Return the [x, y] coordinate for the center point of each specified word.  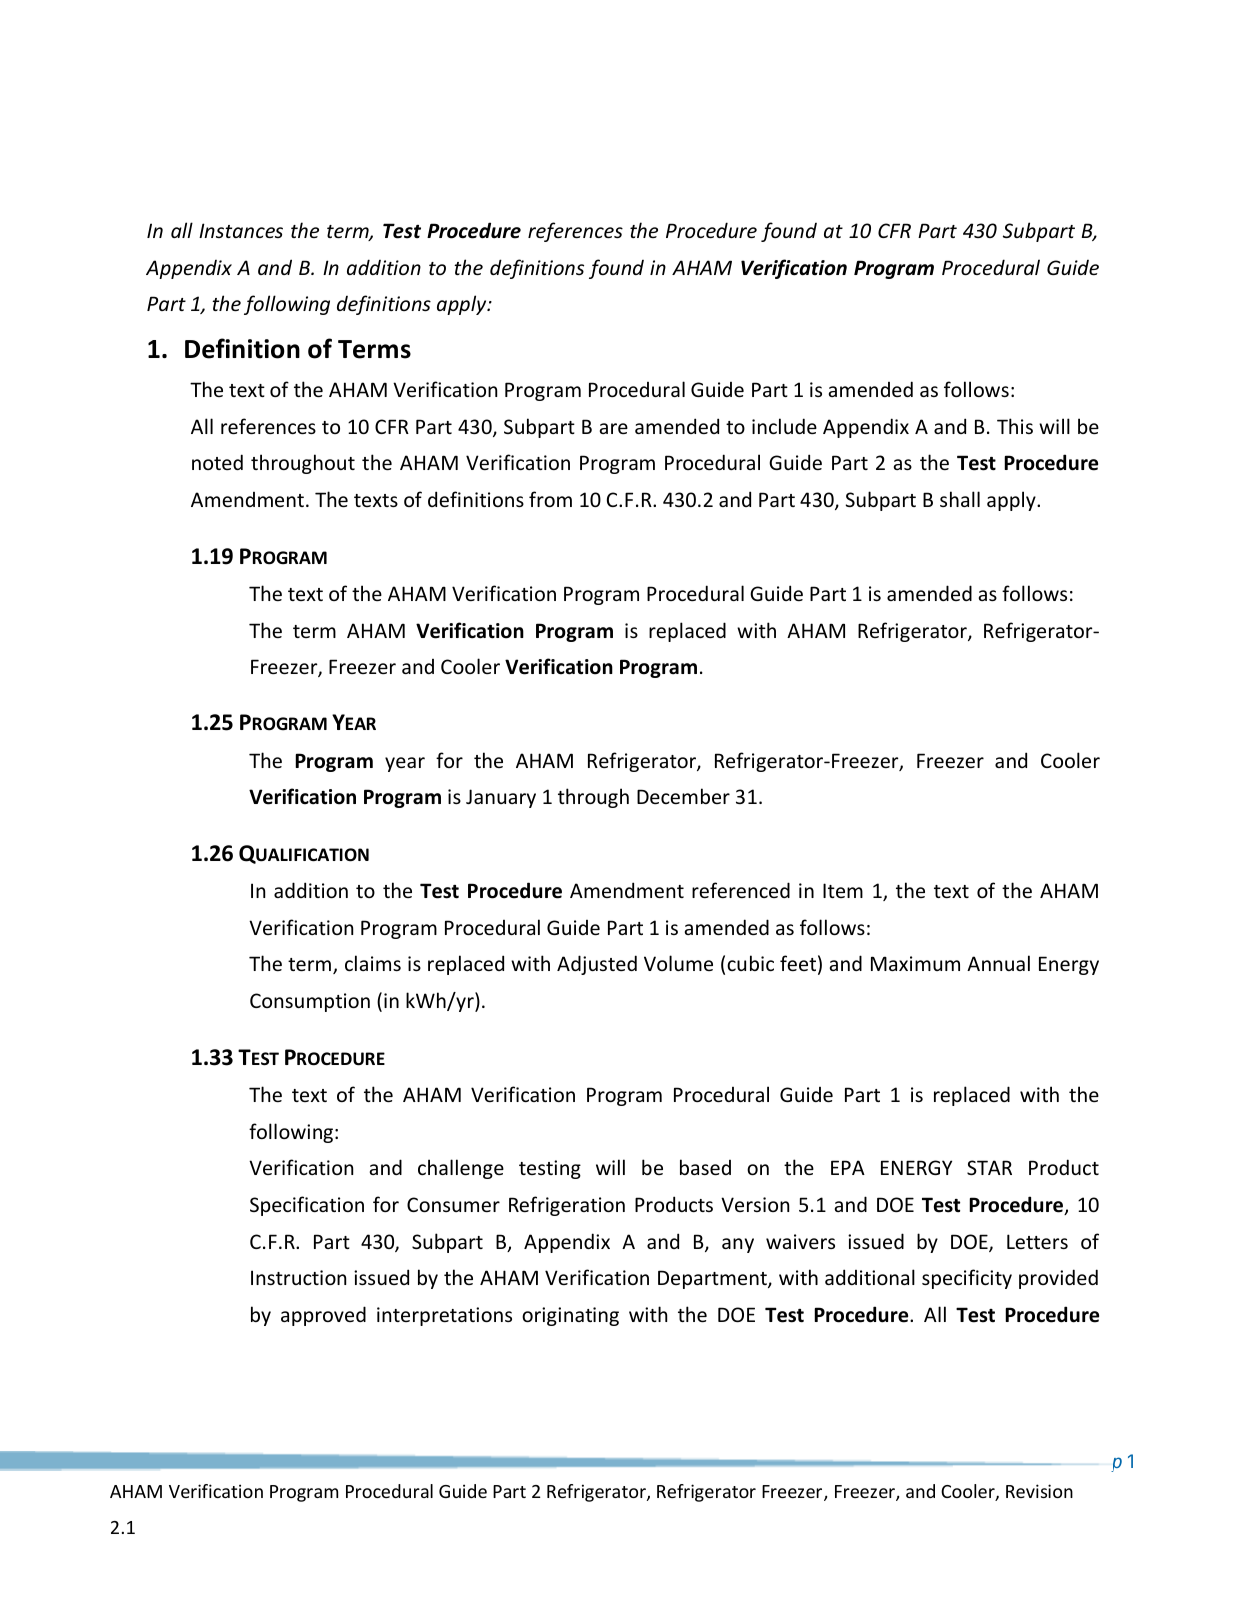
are [614, 428]
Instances [241, 230]
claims [373, 963]
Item [843, 890]
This [1015, 426]
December [683, 796]
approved [323, 1316]
